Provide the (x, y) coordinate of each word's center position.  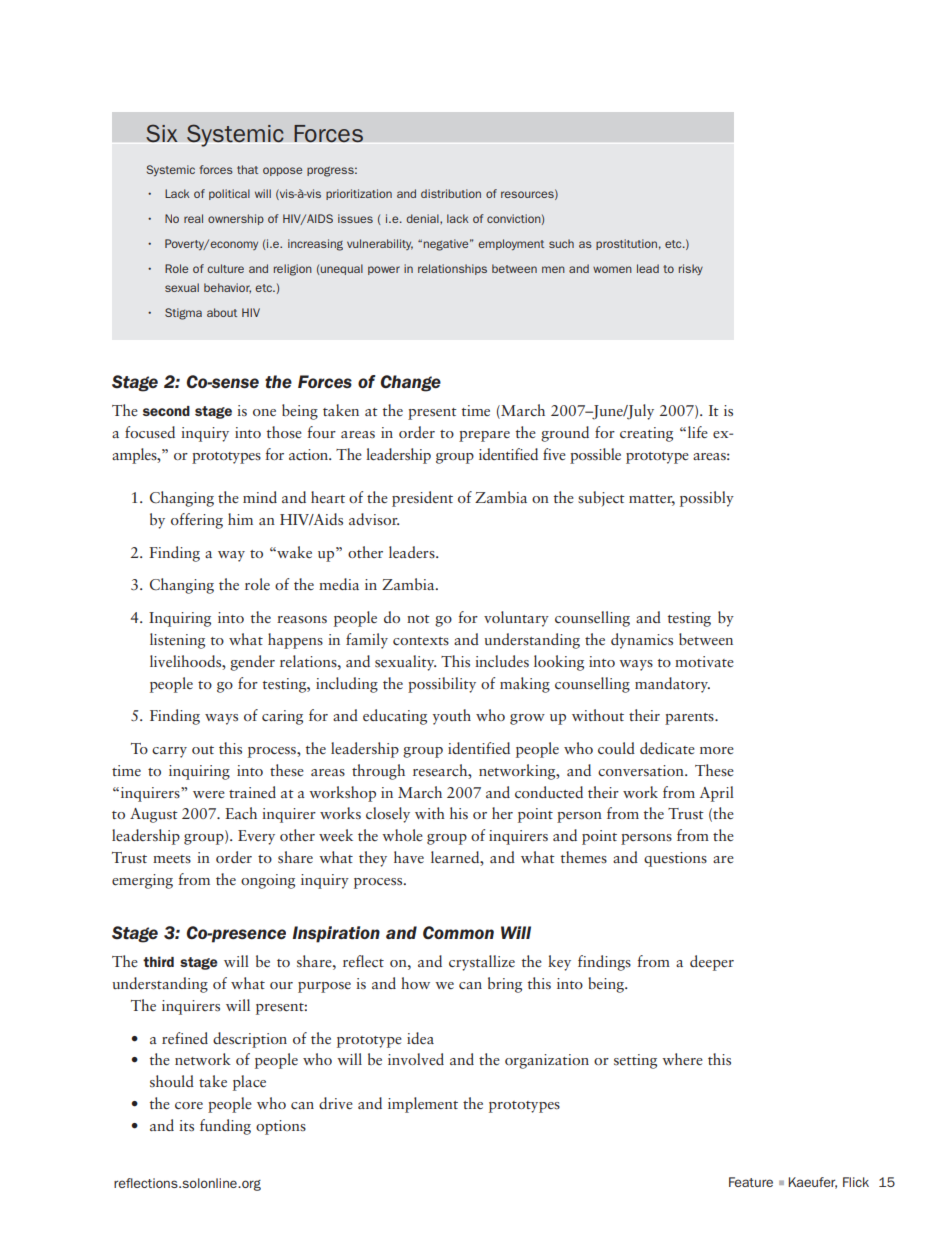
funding (225, 1127)
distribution (451, 193)
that (247, 169)
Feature (751, 1182)
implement (423, 1105)
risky (691, 269)
